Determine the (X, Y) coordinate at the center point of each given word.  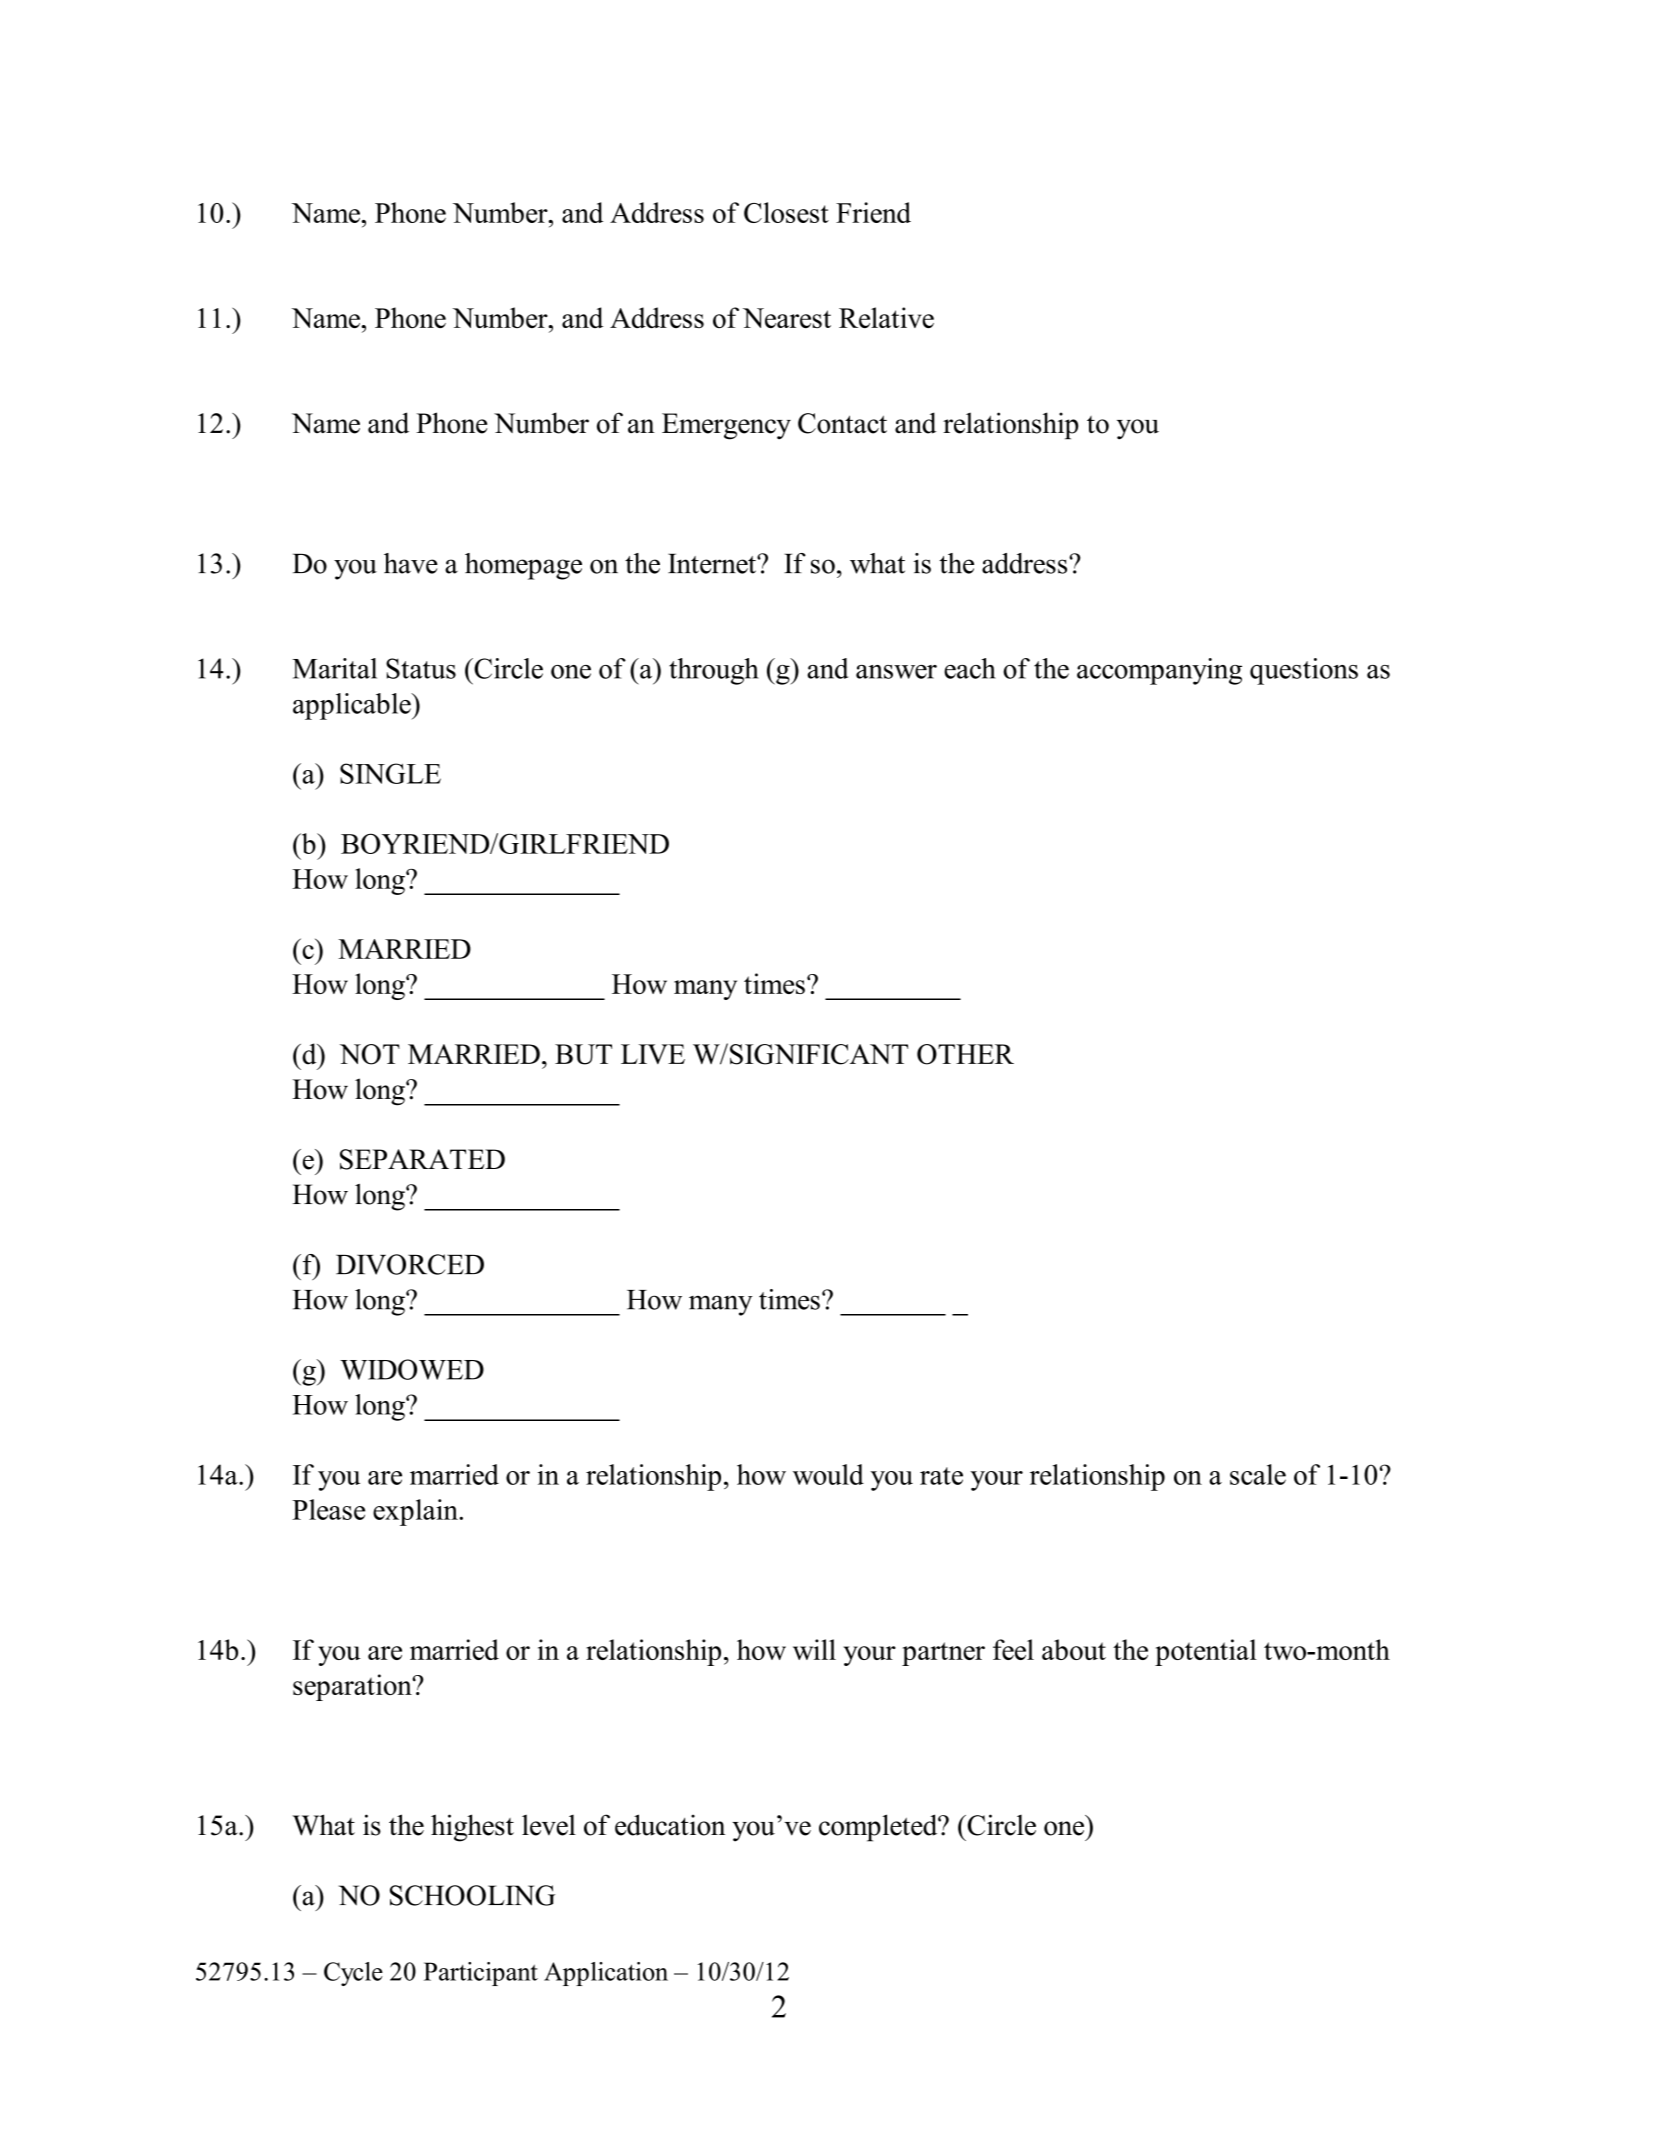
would (828, 1474)
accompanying (1159, 671)
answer (896, 672)
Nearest (787, 318)
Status (421, 668)
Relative (886, 317)
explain (416, 1512)
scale (1258, 1474)
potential (1206, 1652)
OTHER (965, 1054)
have (411, 563)
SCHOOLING (472, 1895)
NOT (370, 1054)
